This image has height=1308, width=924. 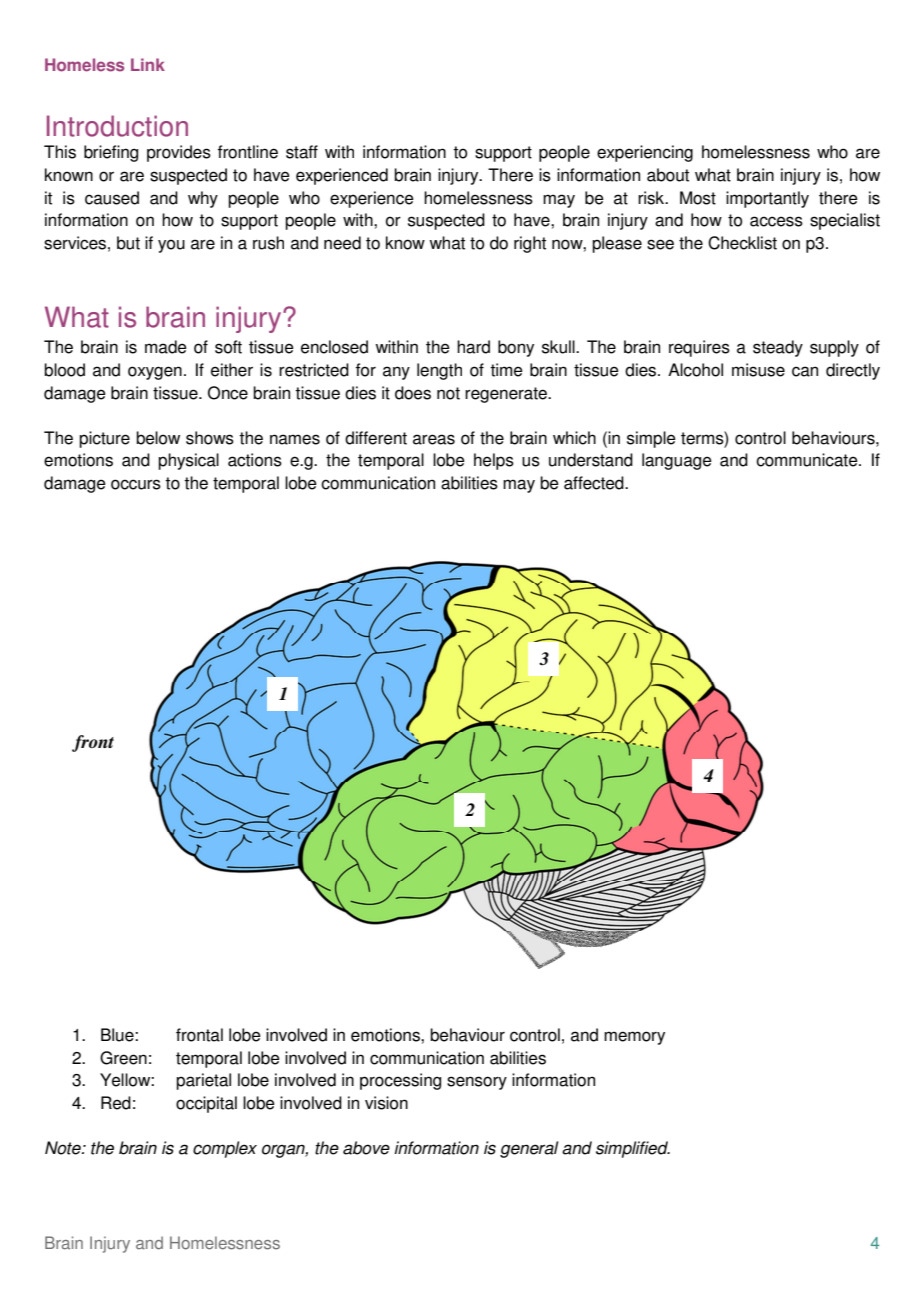 I want to click on language, so click(x=677, y=461).
